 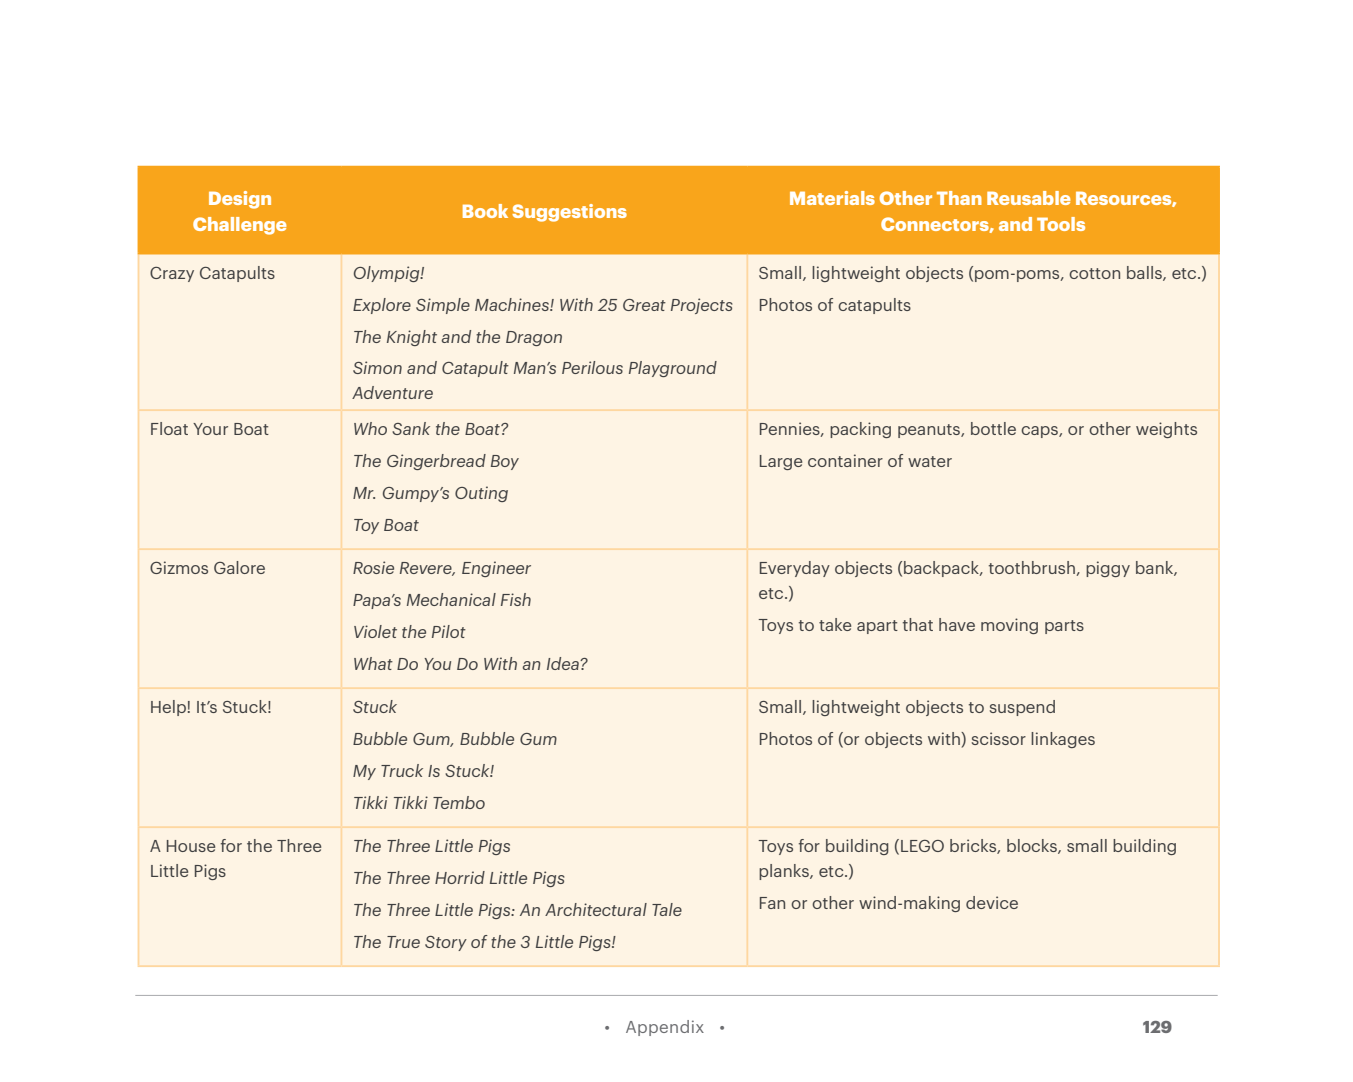 I want to click on Truck, so click(x=402, y=770).
